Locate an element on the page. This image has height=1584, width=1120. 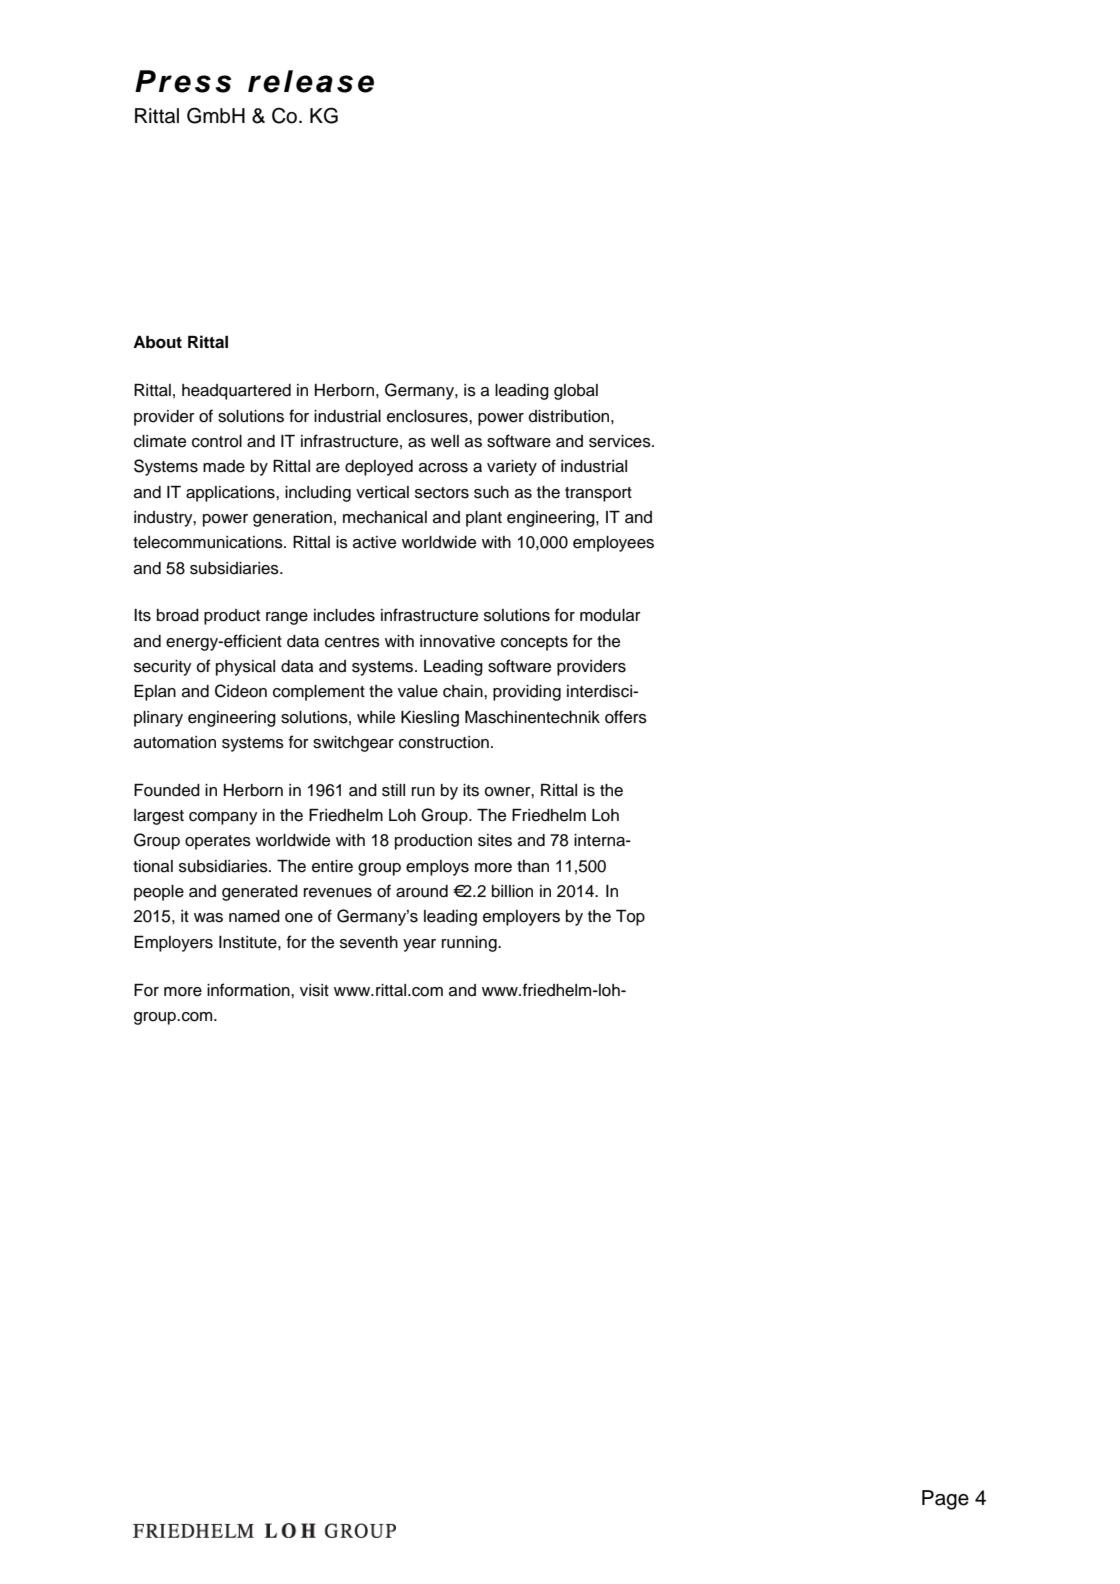
services is located at coordinates (621, 441).
